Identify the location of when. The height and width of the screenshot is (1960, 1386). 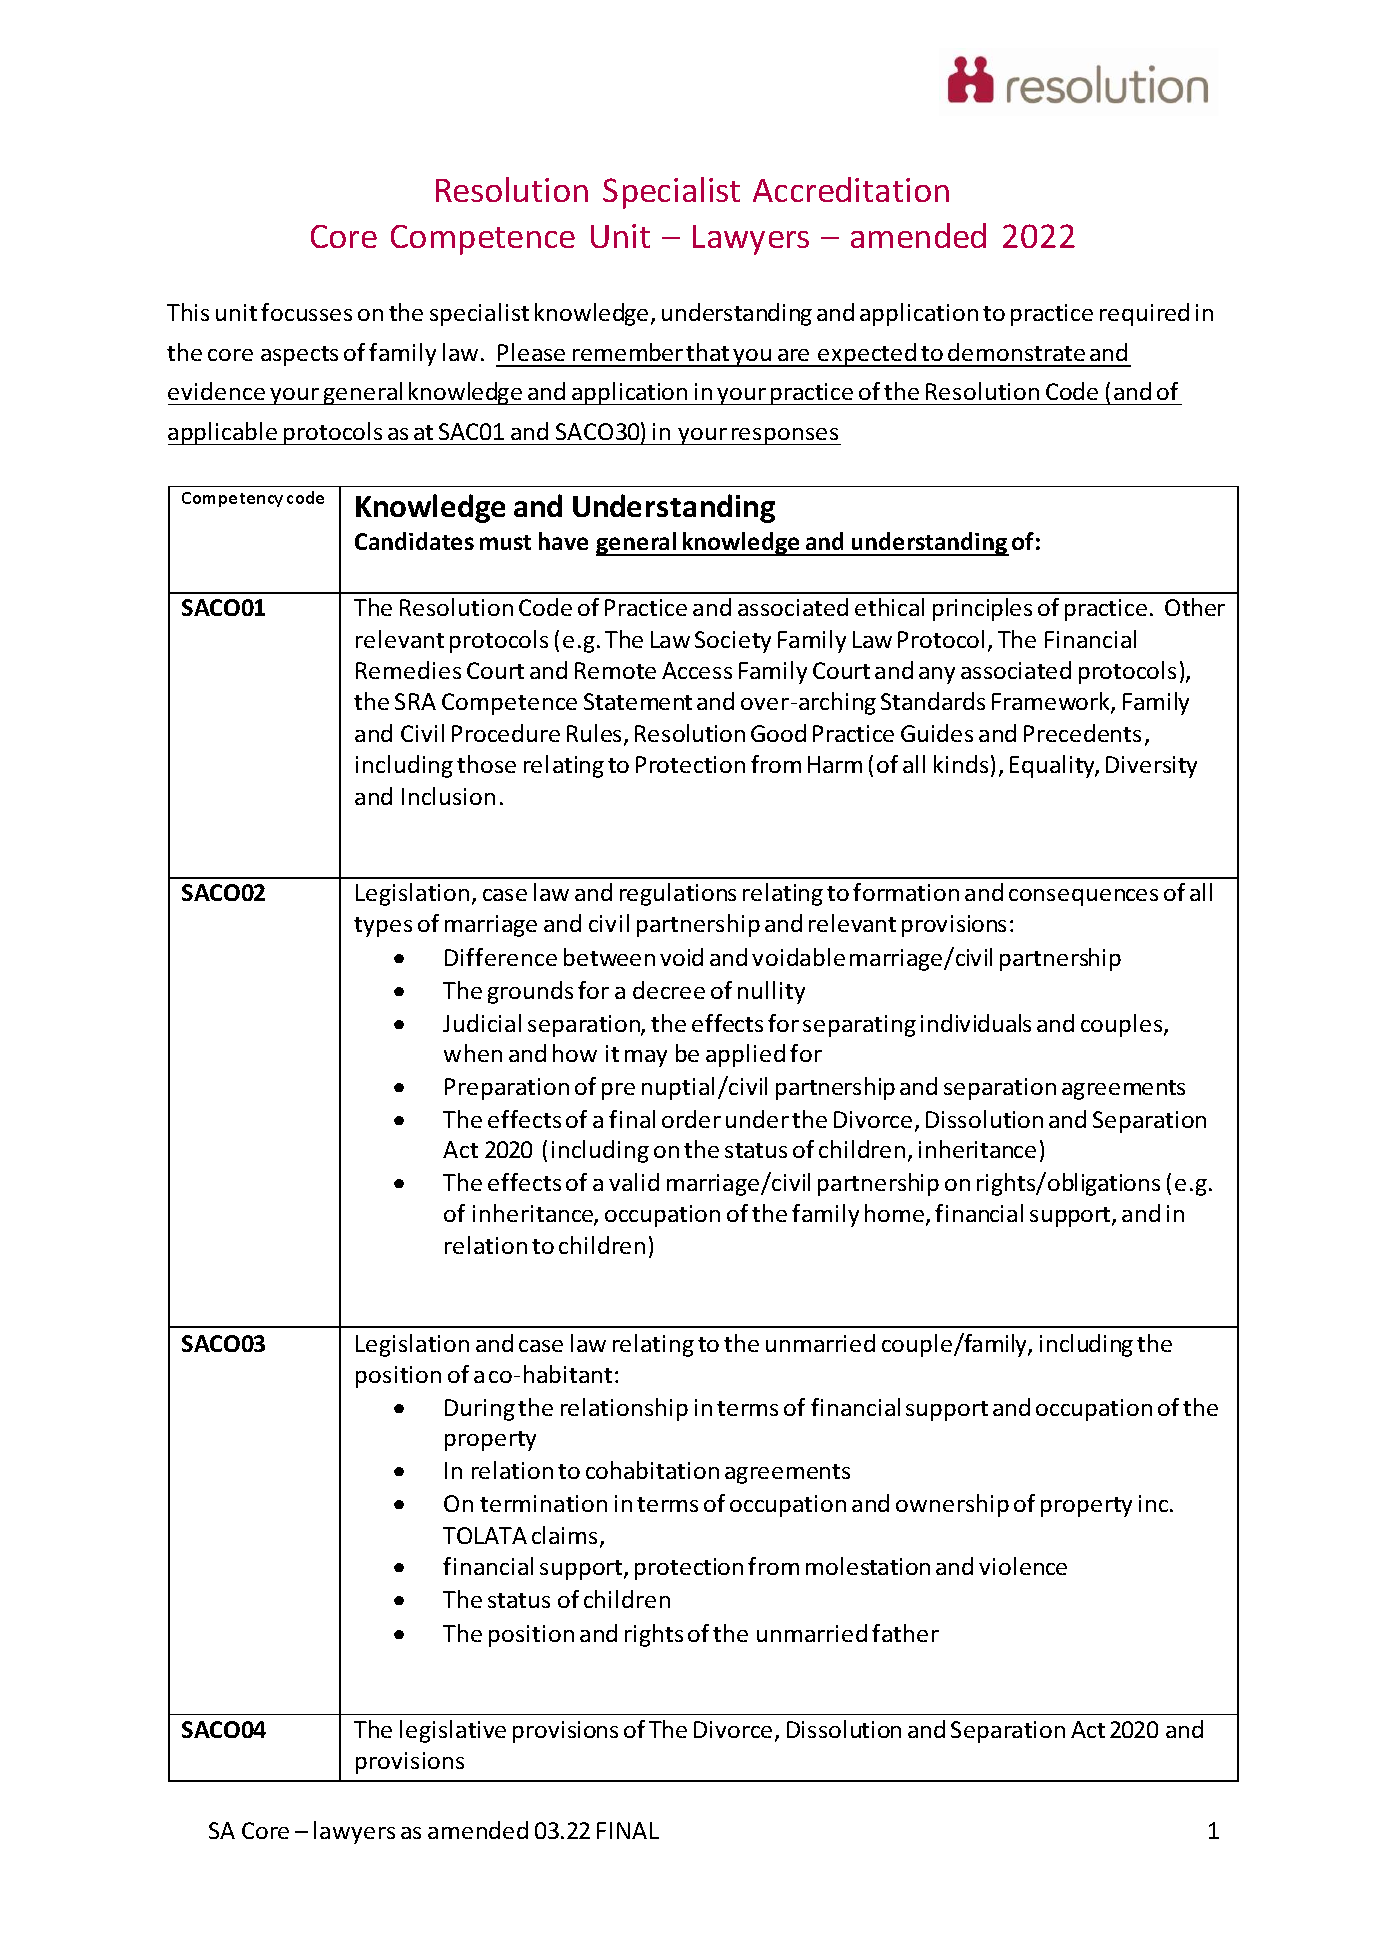
(473, 1053).
